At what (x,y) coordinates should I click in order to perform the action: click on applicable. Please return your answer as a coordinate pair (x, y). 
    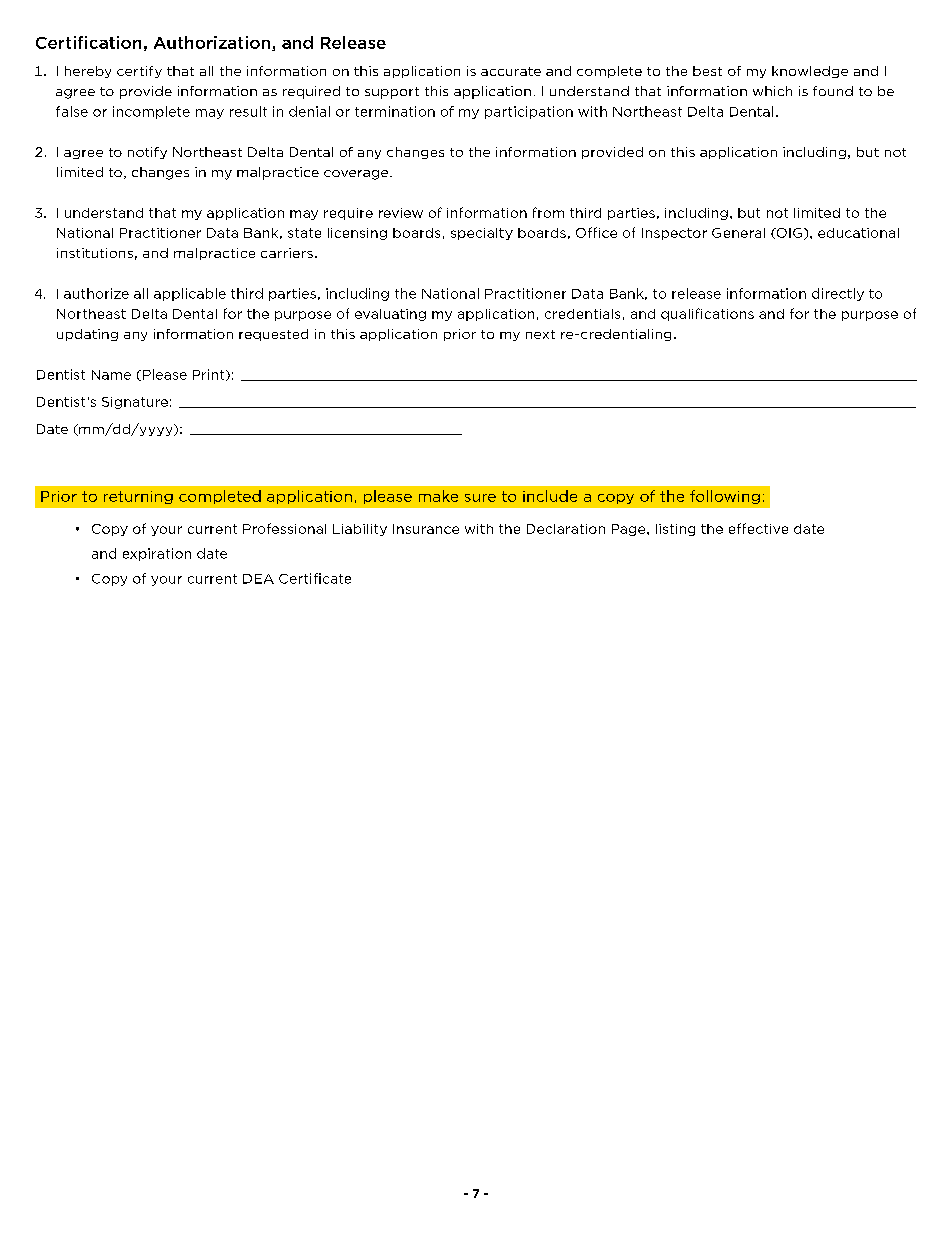
    Looking at the image, I should click on (190, 294).
